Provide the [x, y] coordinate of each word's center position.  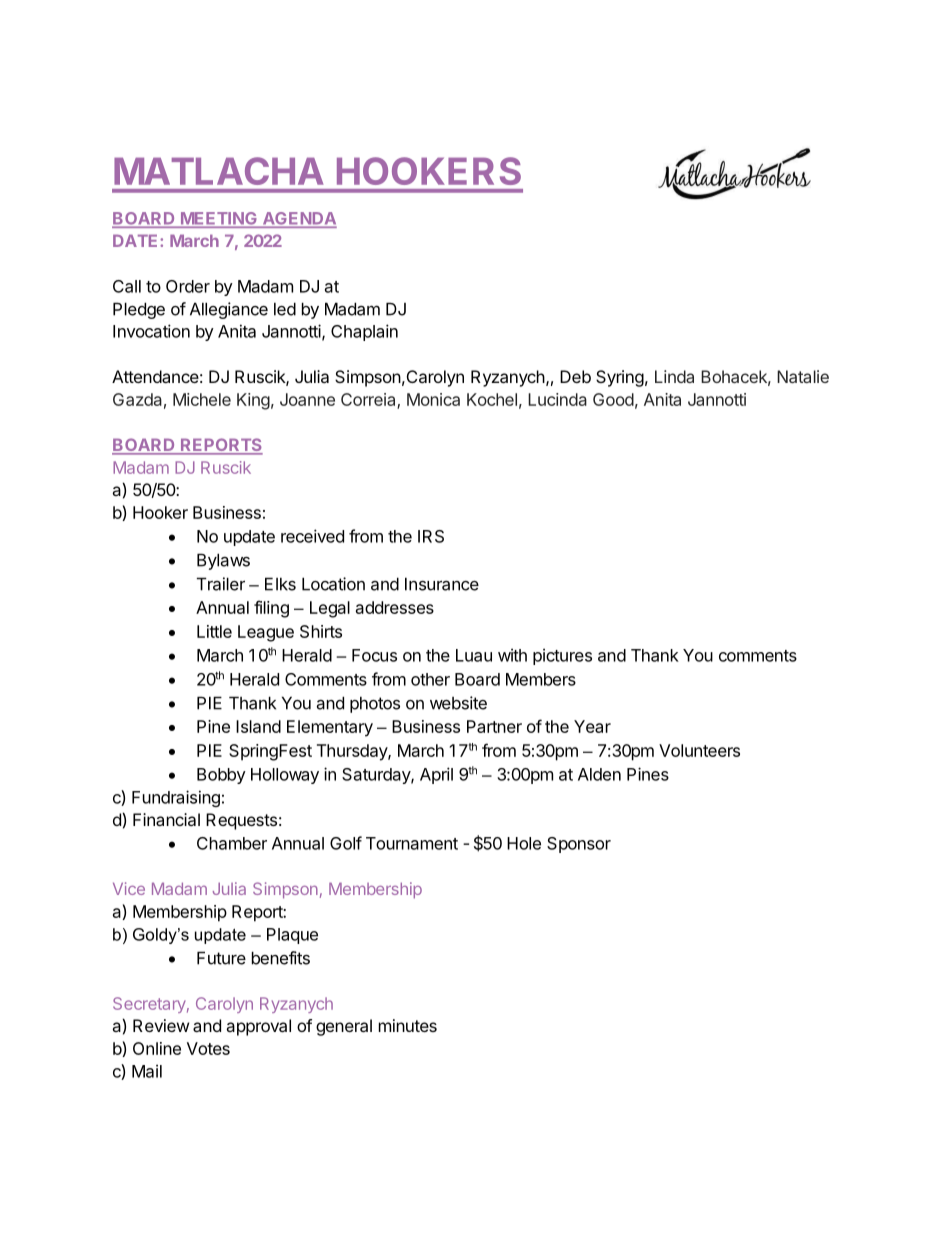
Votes [208, 1048]
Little [214, 631]
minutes [408, 1025]
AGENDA [298, 219]
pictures [562, 656]
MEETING [218, 219]
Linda [674, 376]
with [512, 655]
